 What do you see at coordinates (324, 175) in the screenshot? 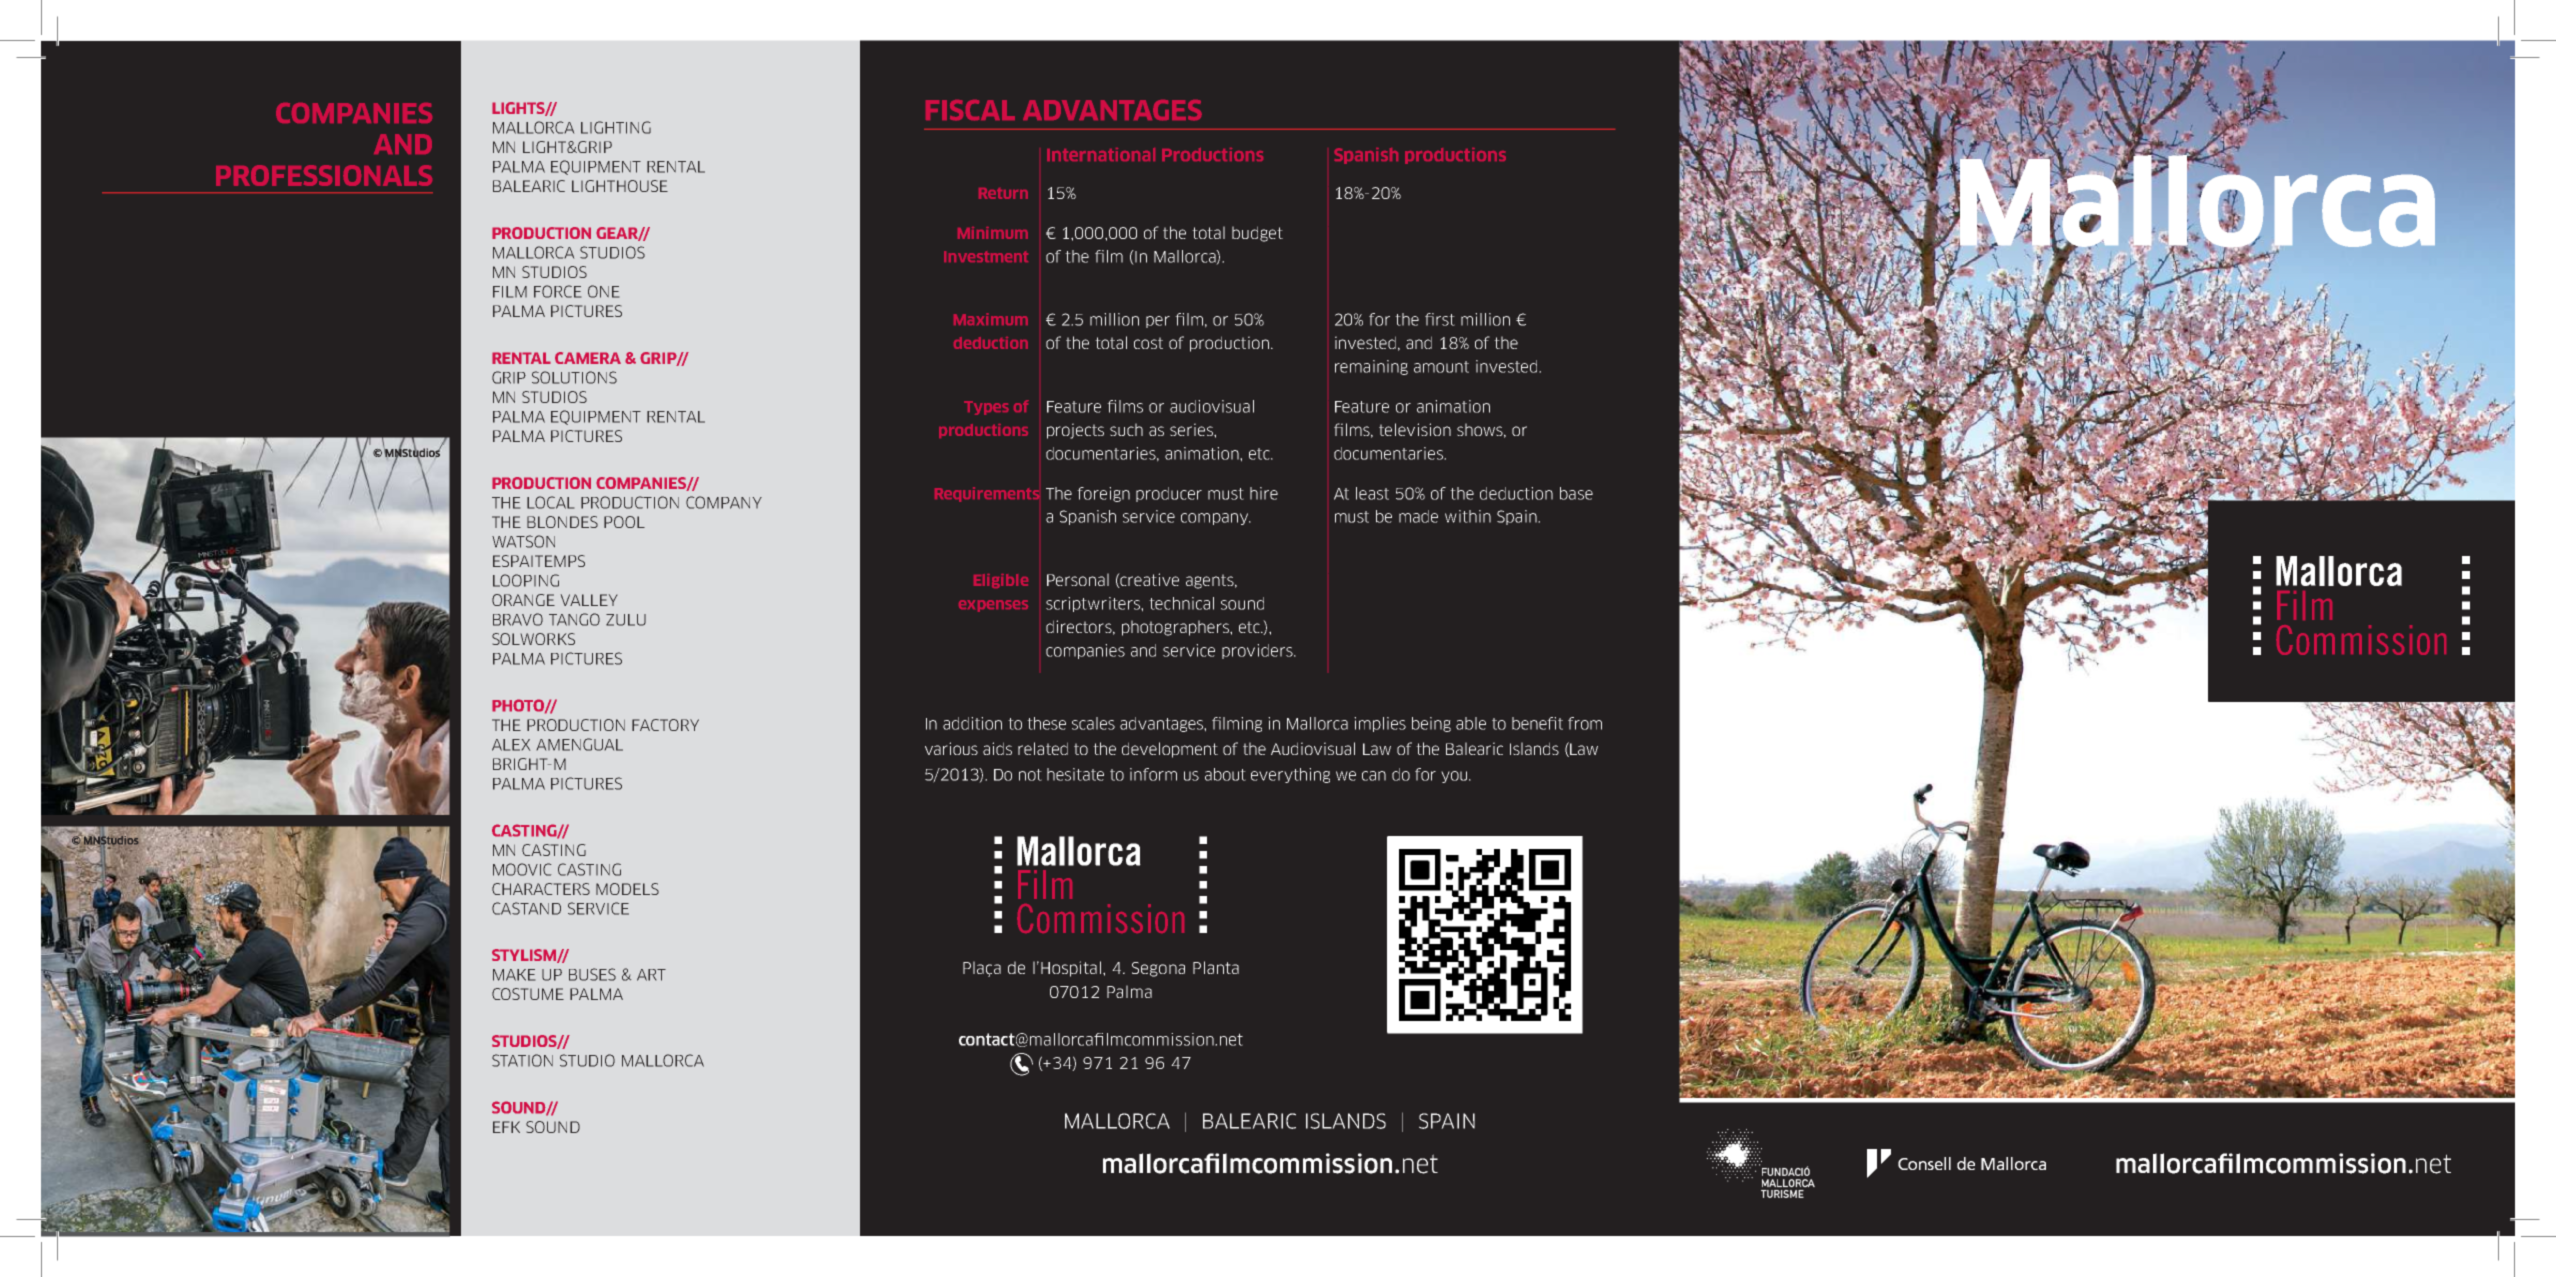
I see `PROFESSIONALS` at bounding box center [324, 175].
